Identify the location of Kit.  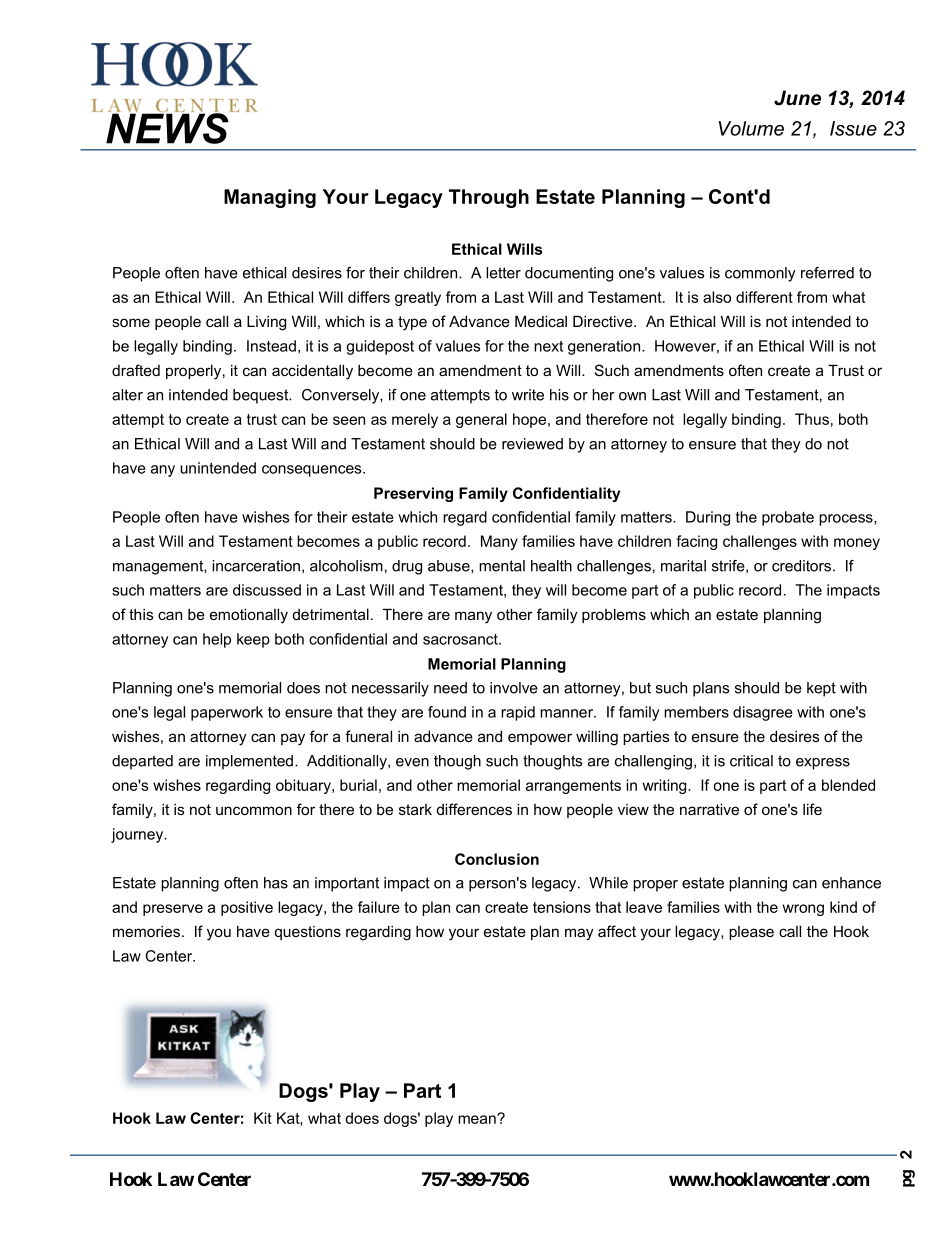
(263, 1118).
